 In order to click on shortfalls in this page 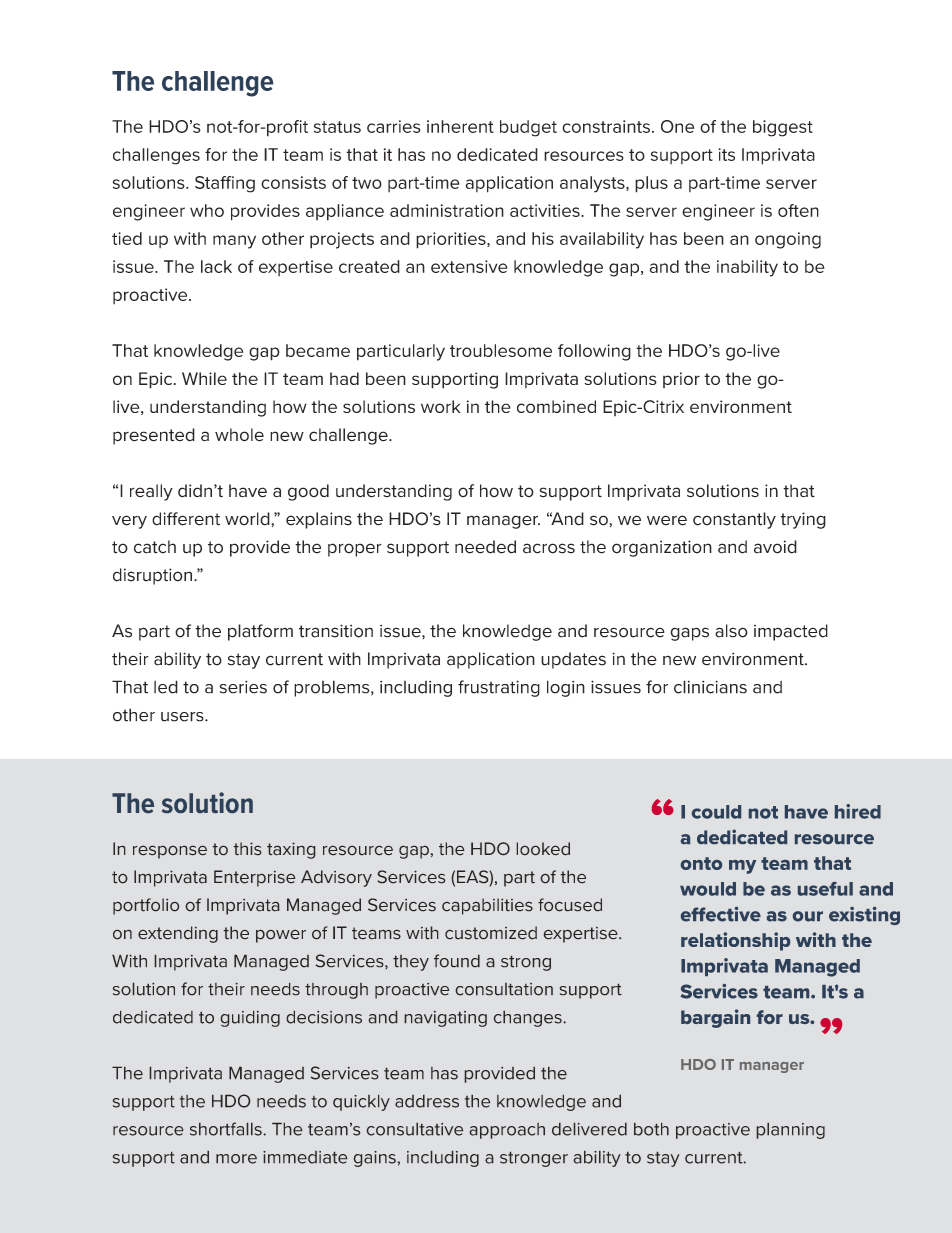, I will do `click(226, 1129)`.
